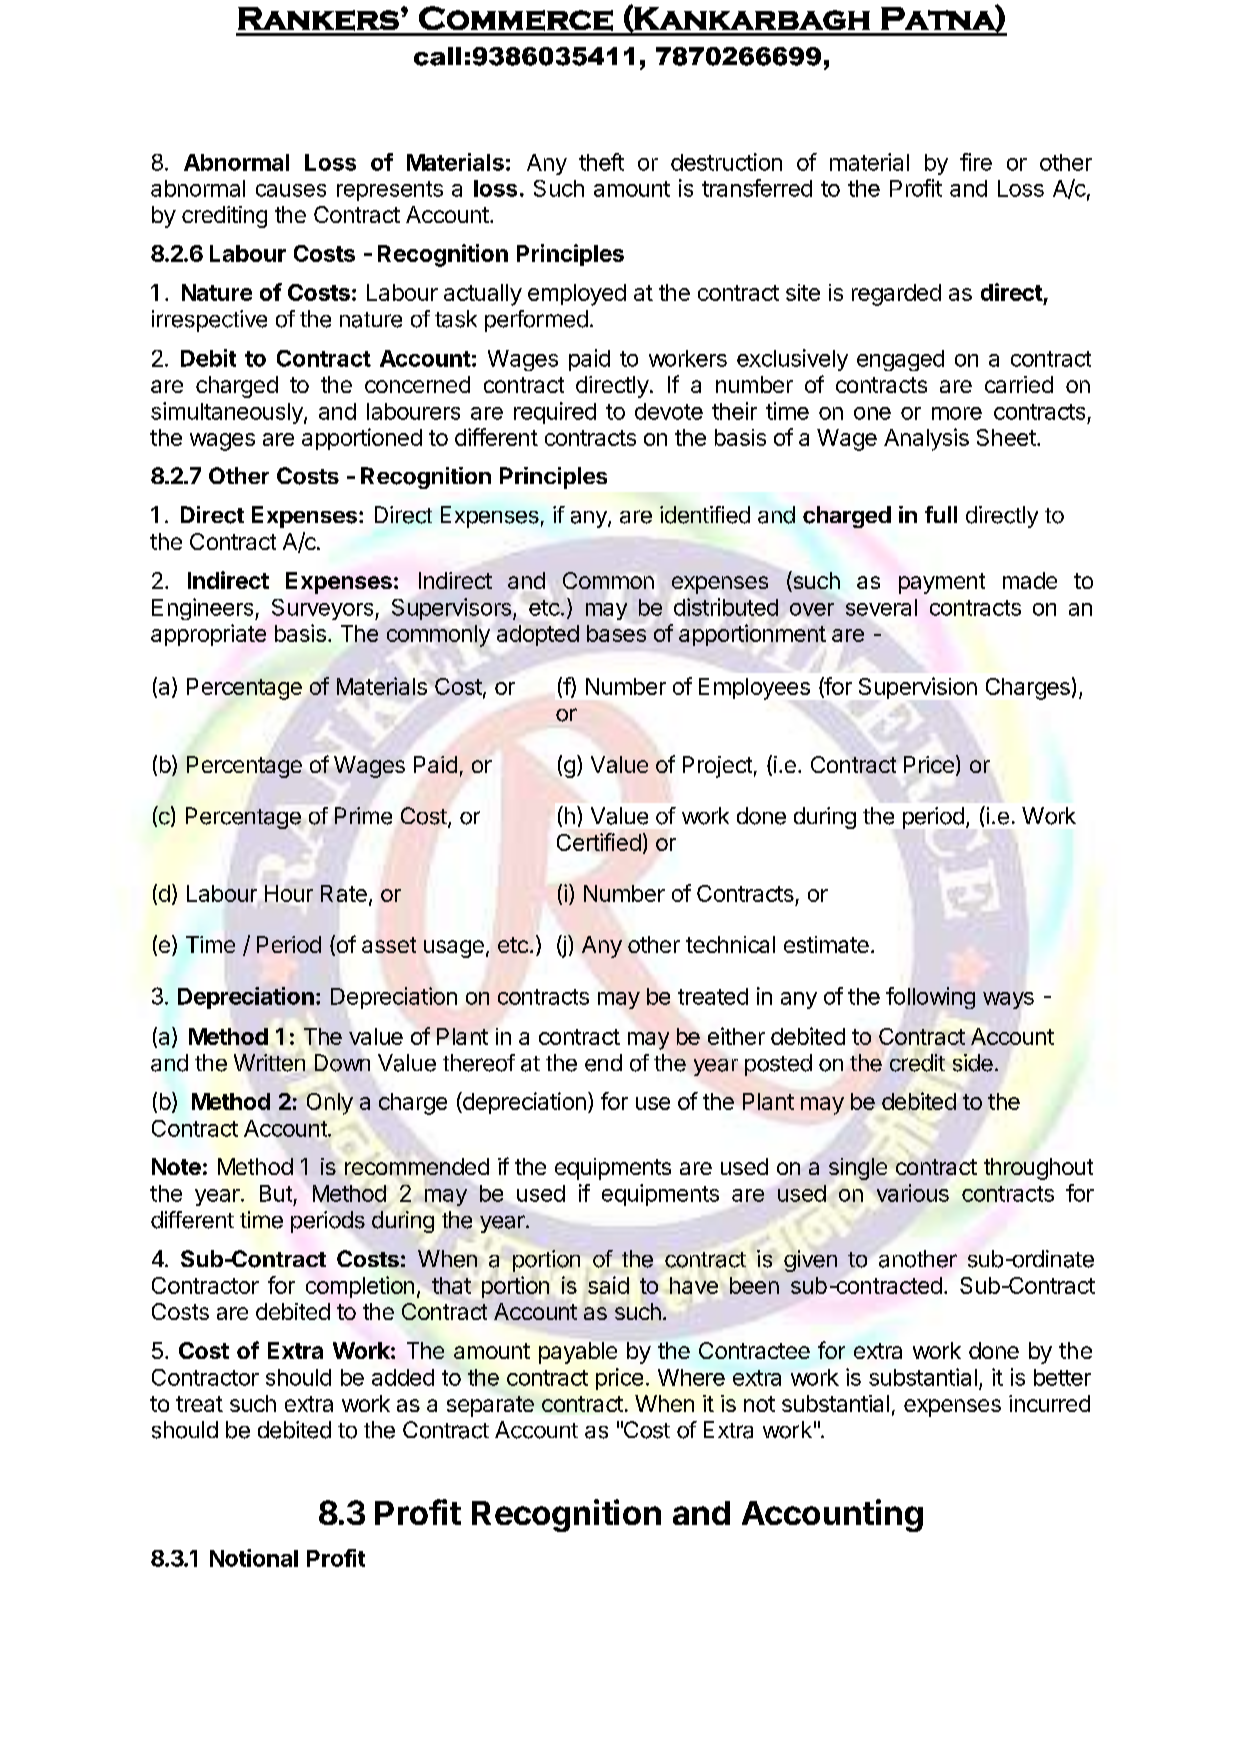  Describe the element at coordinates (289, 893) in the page. I see `Hour` at that location.
